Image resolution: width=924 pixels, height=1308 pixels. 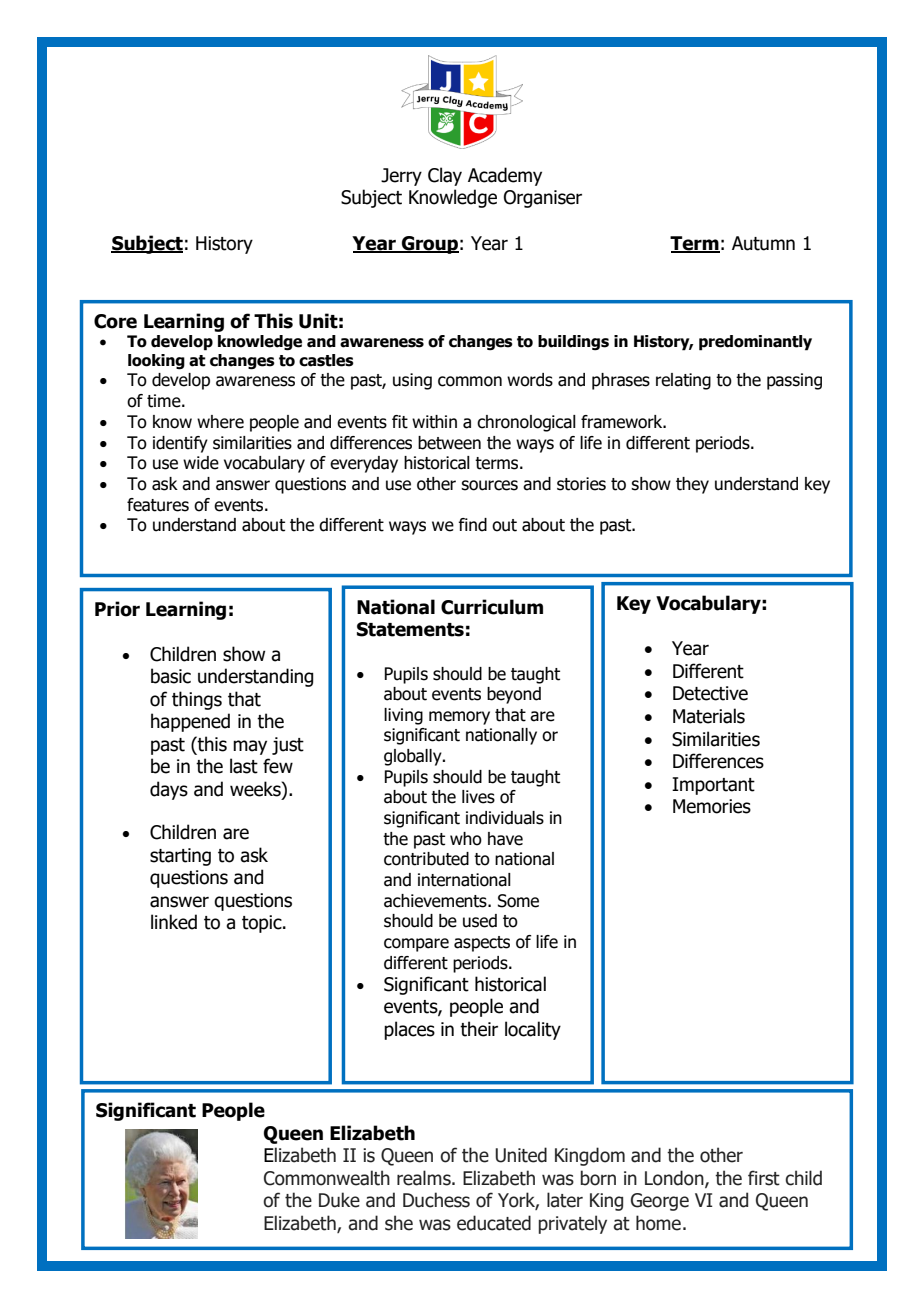 I want to click on Duchess, so click(x=436, y=1200).
